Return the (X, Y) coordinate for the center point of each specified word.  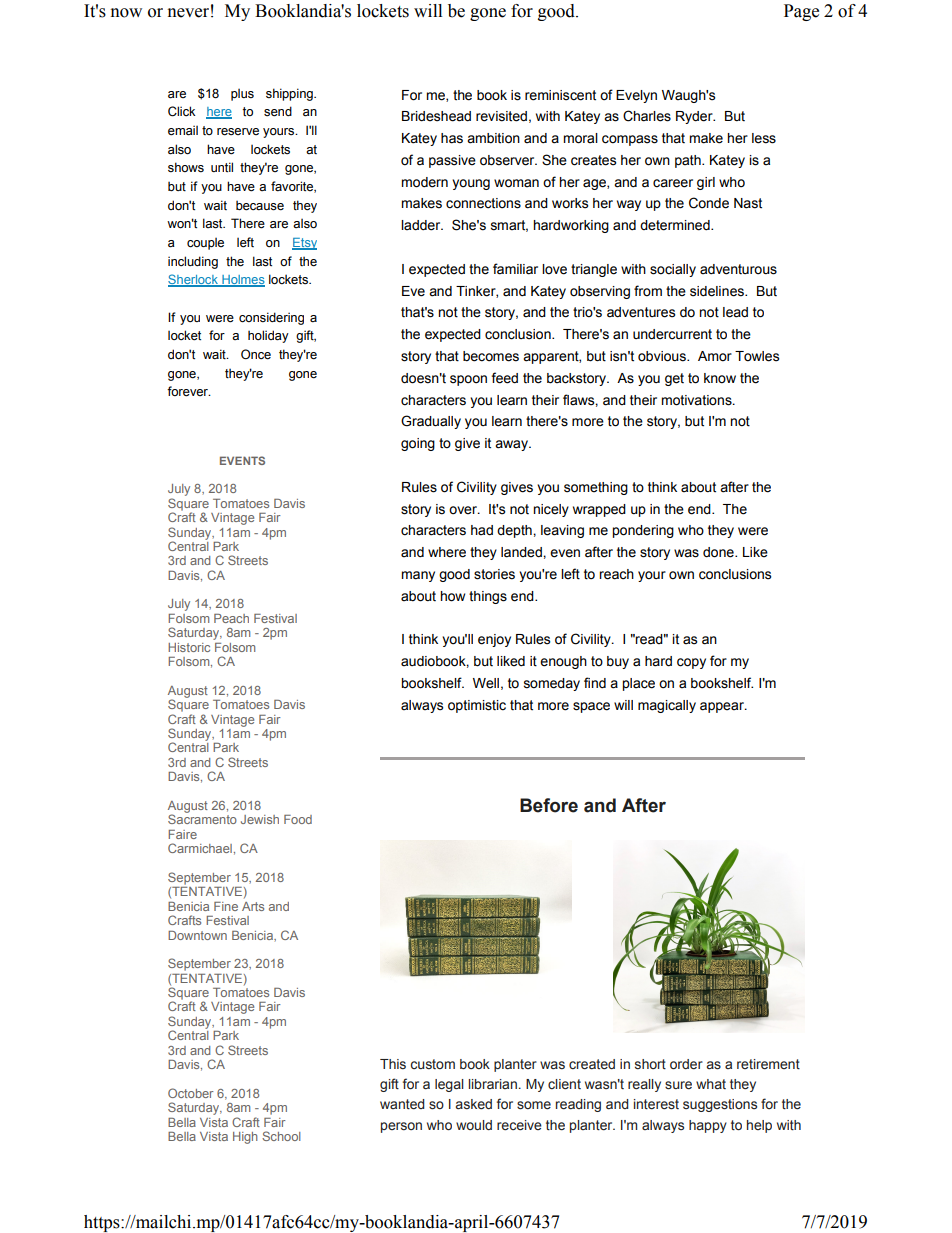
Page (801, 12)
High (245, 1138)
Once (256, 354)
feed (504, 378)
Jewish (260, 819)
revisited (501, 116)
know (720, 378)
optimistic (477, 706)
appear (723, 707)
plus (242, 95)
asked (474, 1104)
